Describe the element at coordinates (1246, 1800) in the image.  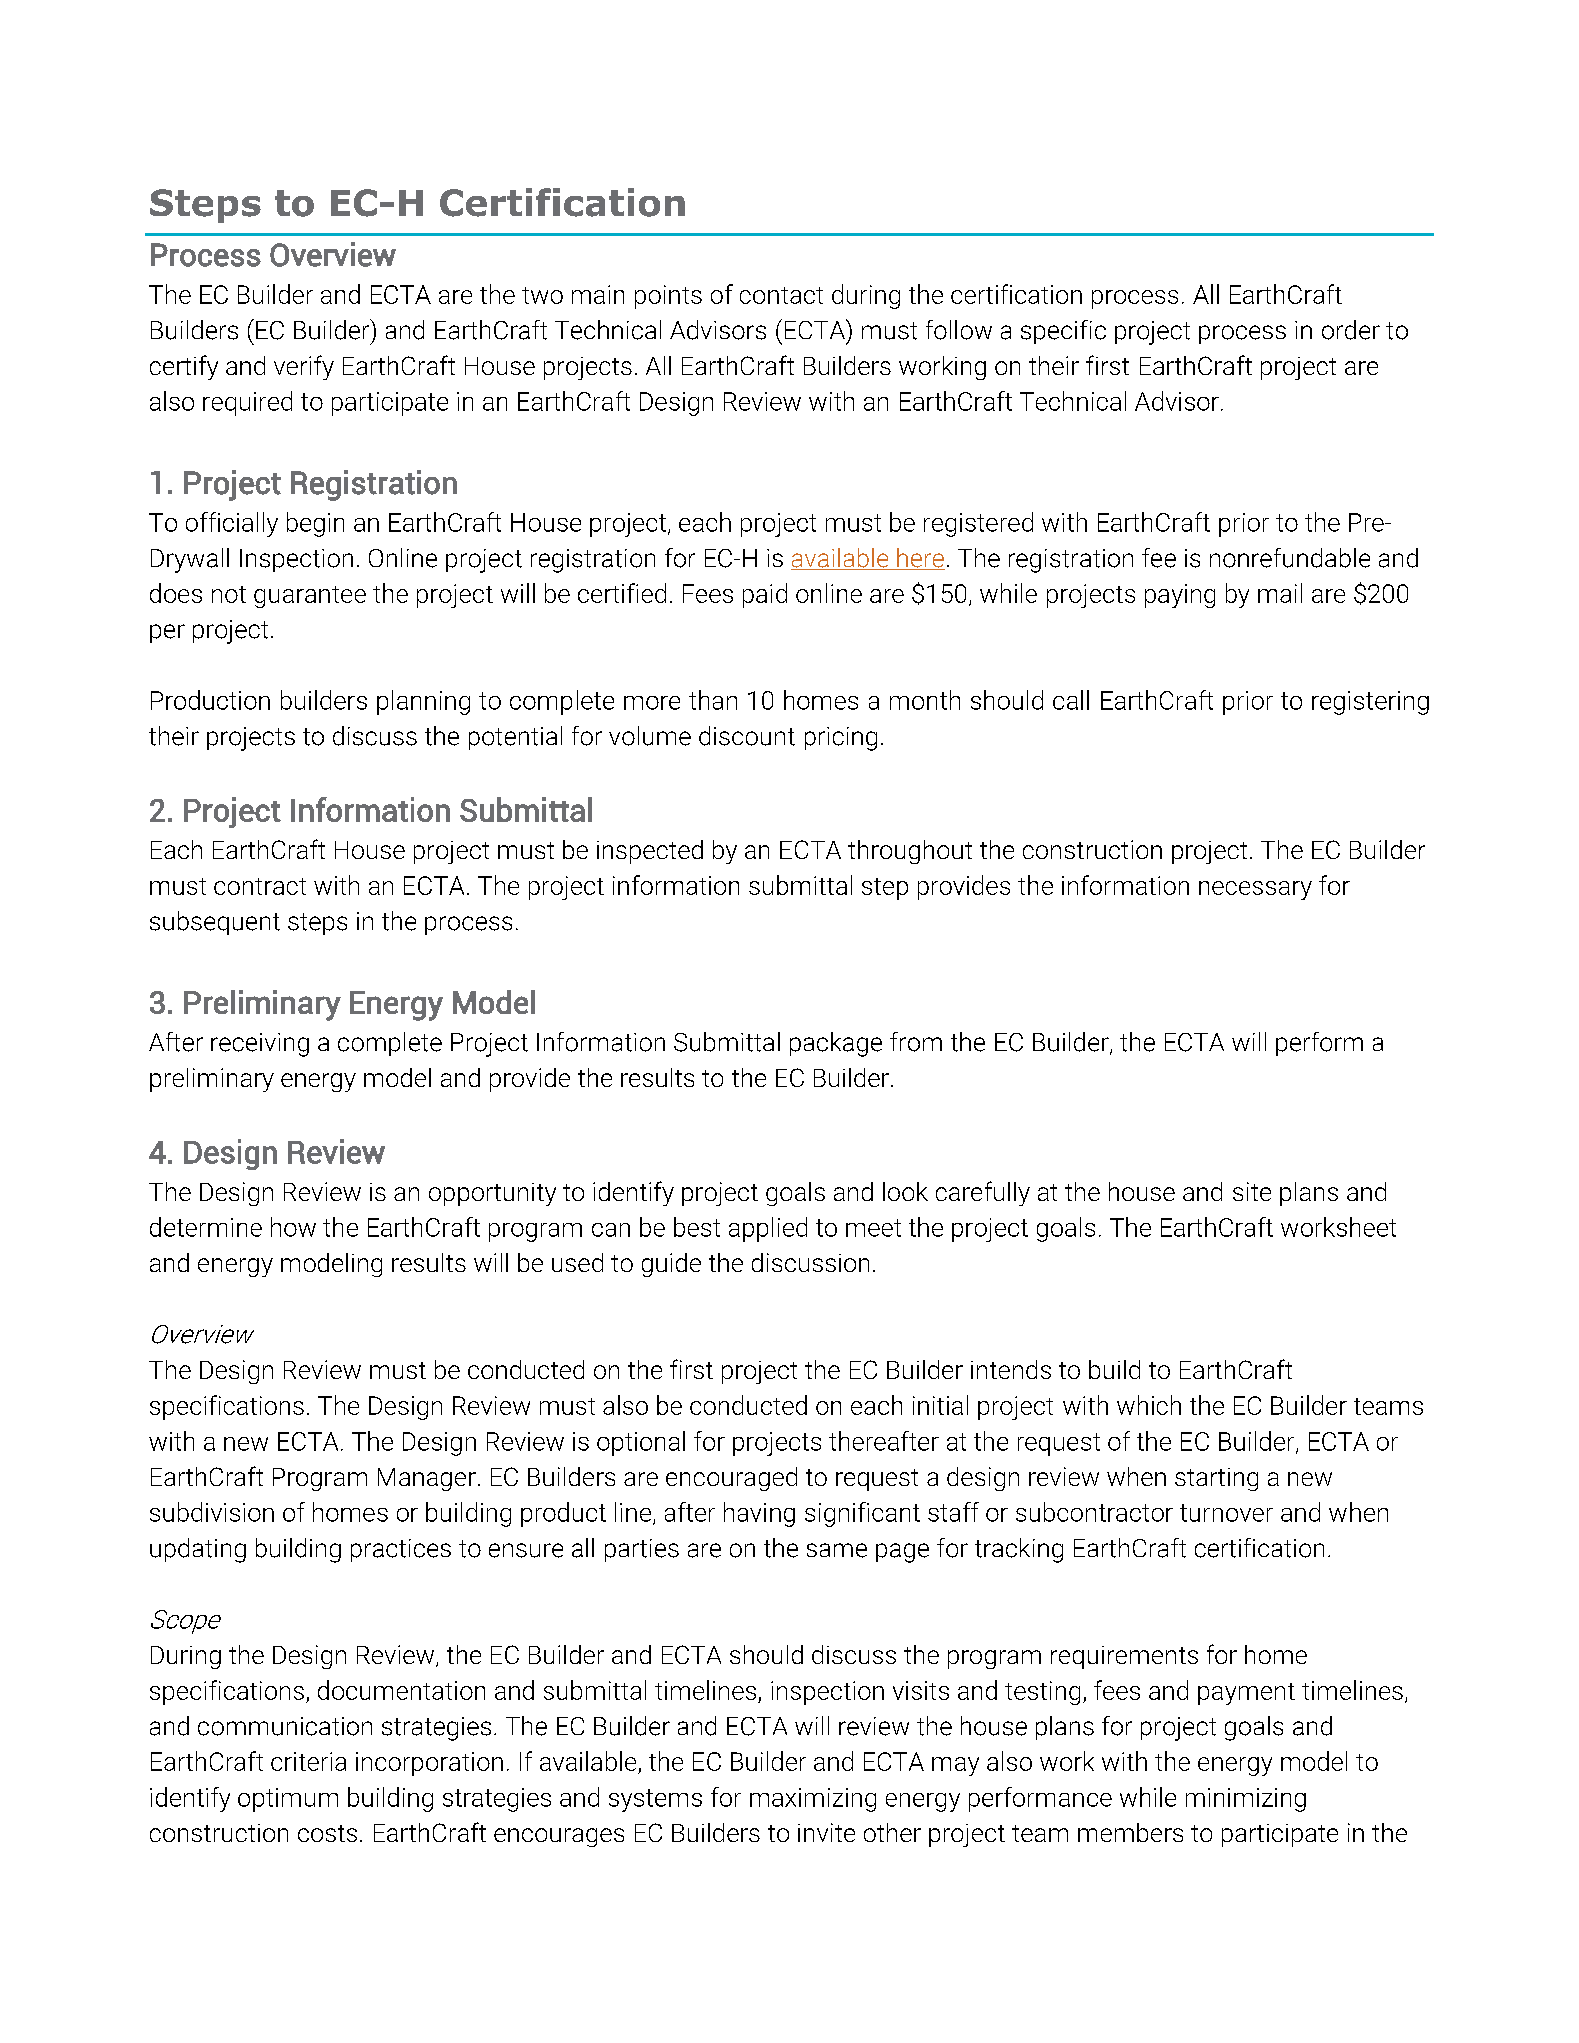
I see `minimizing` at that location.
